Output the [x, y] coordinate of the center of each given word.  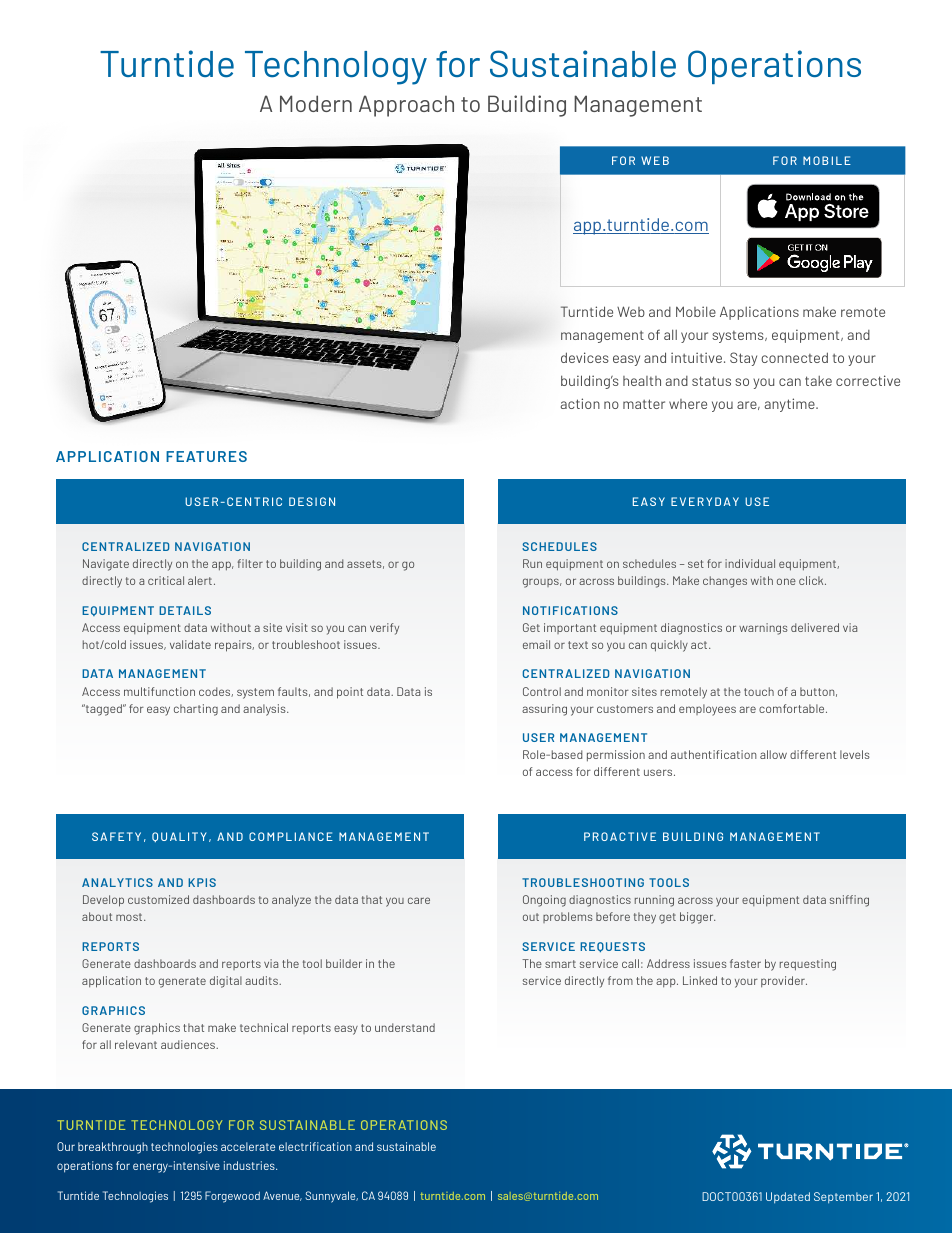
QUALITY [179, 837]
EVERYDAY [705, 501]
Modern [316, 103]
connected [794, 357]
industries [250, 1165]
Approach [406, 106]
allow [773, 754]
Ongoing [544, 901]
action [580, 403]
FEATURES [206, 456]
